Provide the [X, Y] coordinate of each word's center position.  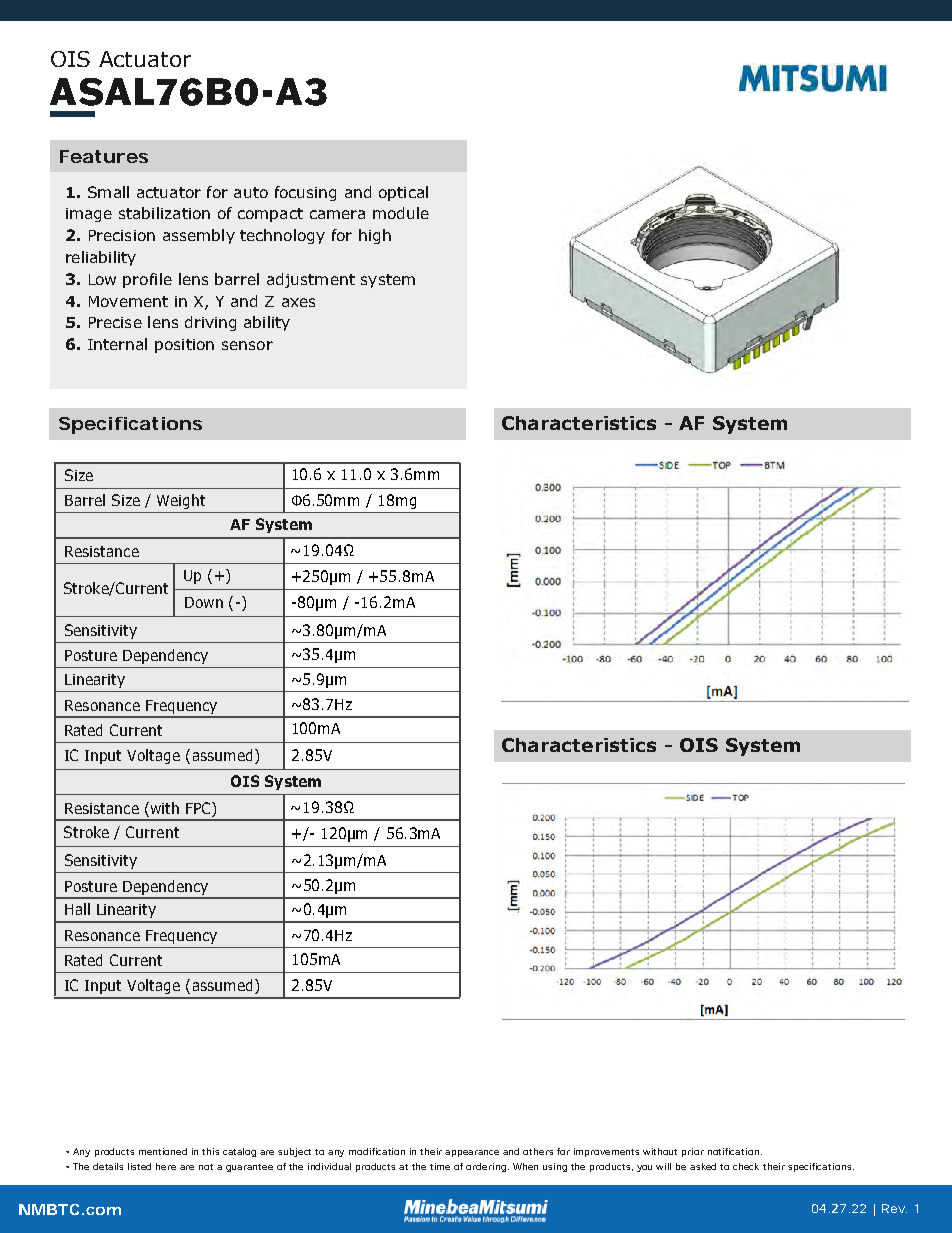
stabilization [164, 213]
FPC [199, 809]
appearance [472, 1153]
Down [204, 602]
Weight [181, 501]
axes [298, 302]
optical [403, 193]
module [401, 213]
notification [733, 1151]
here [166, 1166]
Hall [77, 909]
